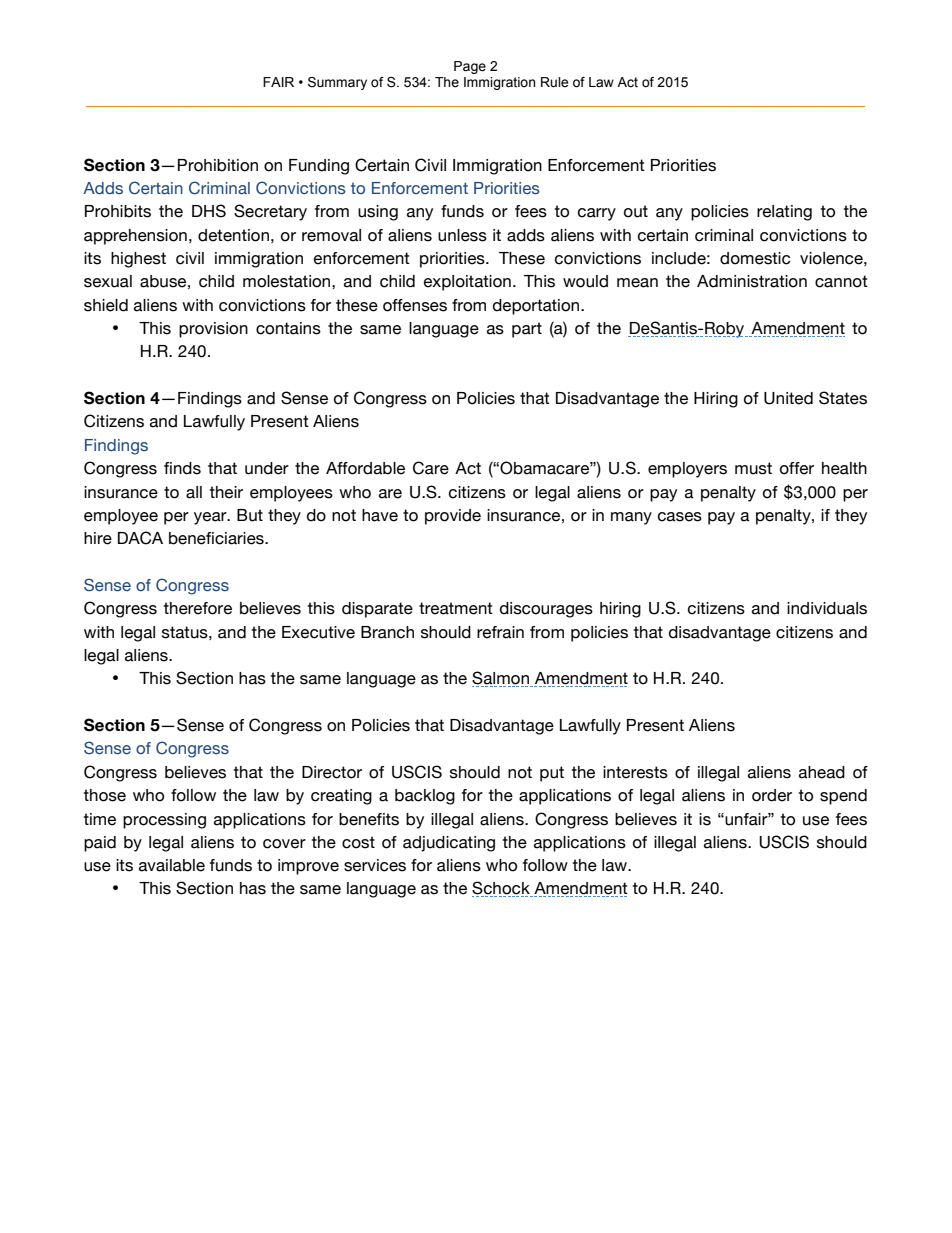 The width and height of the image is (952, 1233). I want to click on Page, so click(470, 67).
